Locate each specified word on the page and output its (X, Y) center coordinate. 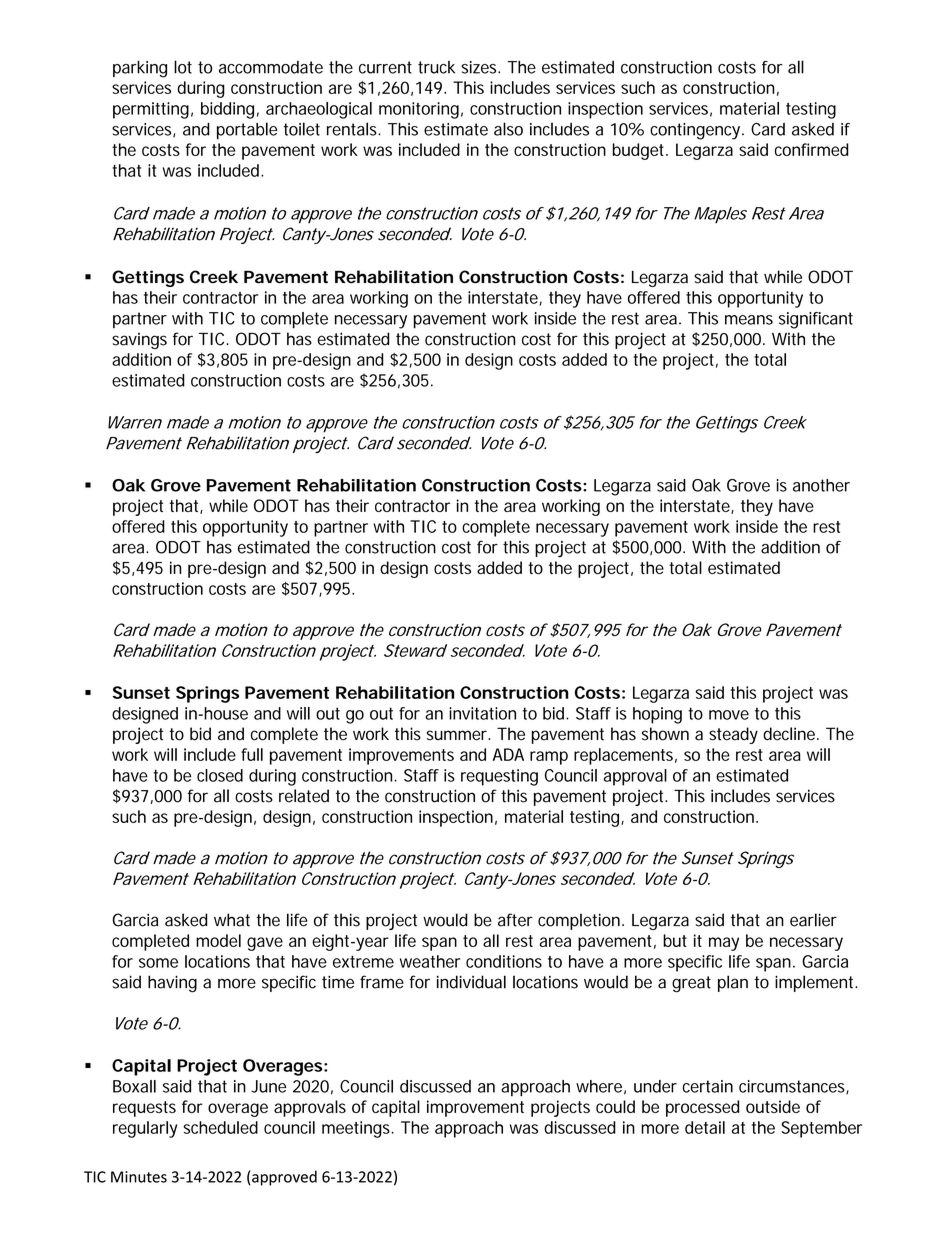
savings (139, 341)
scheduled (220, 1127)
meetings (357, 1129)
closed (220, 775)
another (821, 485)
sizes (480, 67)
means (749, 320)
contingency (696, 131)
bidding (227, 110)
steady (733, 735)
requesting (499, 777)
